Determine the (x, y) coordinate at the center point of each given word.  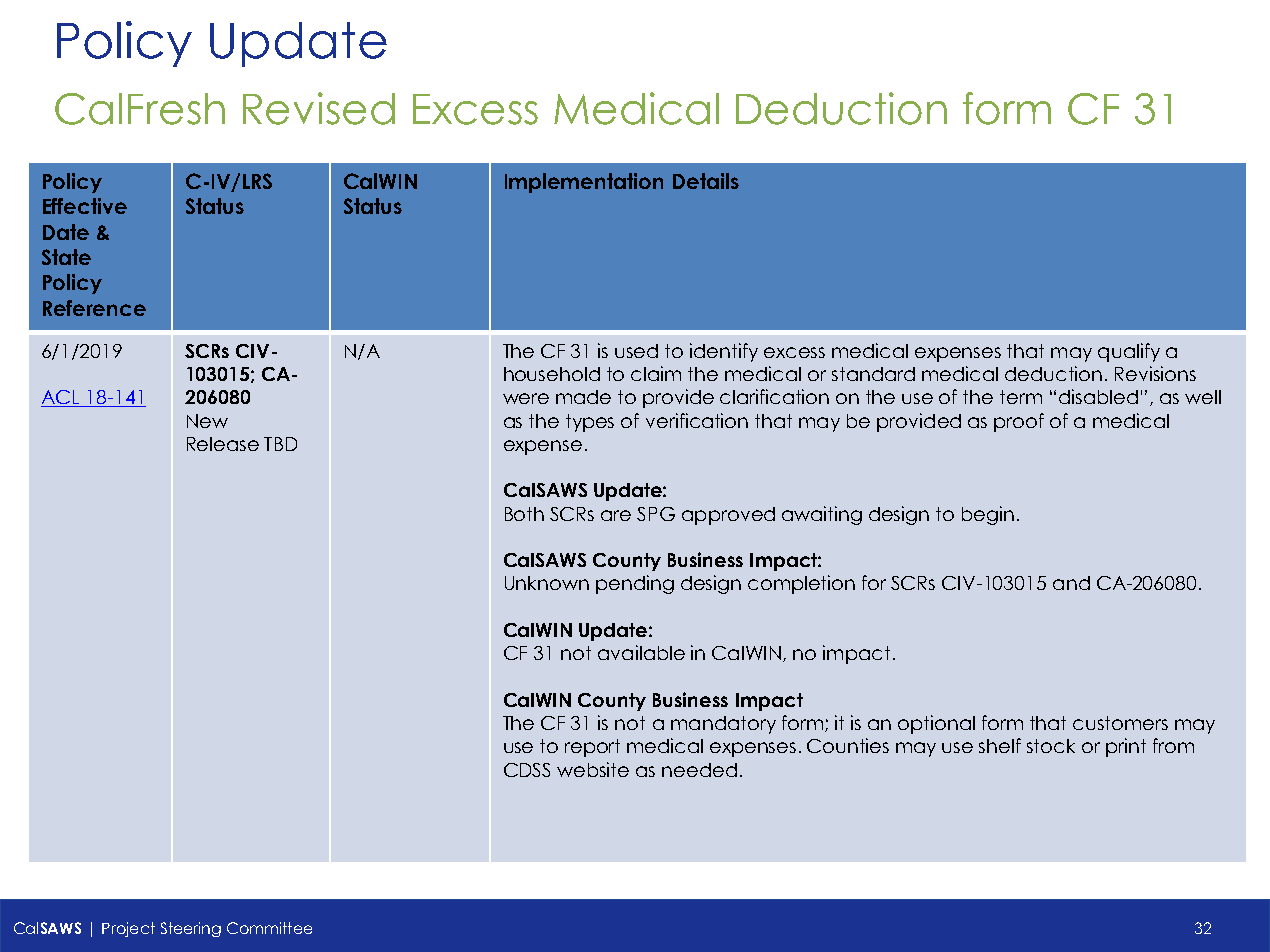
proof (1019, 422)
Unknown (547, 583)
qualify (1129, 352)
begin (988, 515)
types (590, 423)
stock (1051, 746)
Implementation (584, 183)
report (592, 748)
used (636, 351)
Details (706, 181)
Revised (319, 108)
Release (223, 444)
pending (635, 584)
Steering (191, 929)
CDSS (527, 770)
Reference (94, 308)
